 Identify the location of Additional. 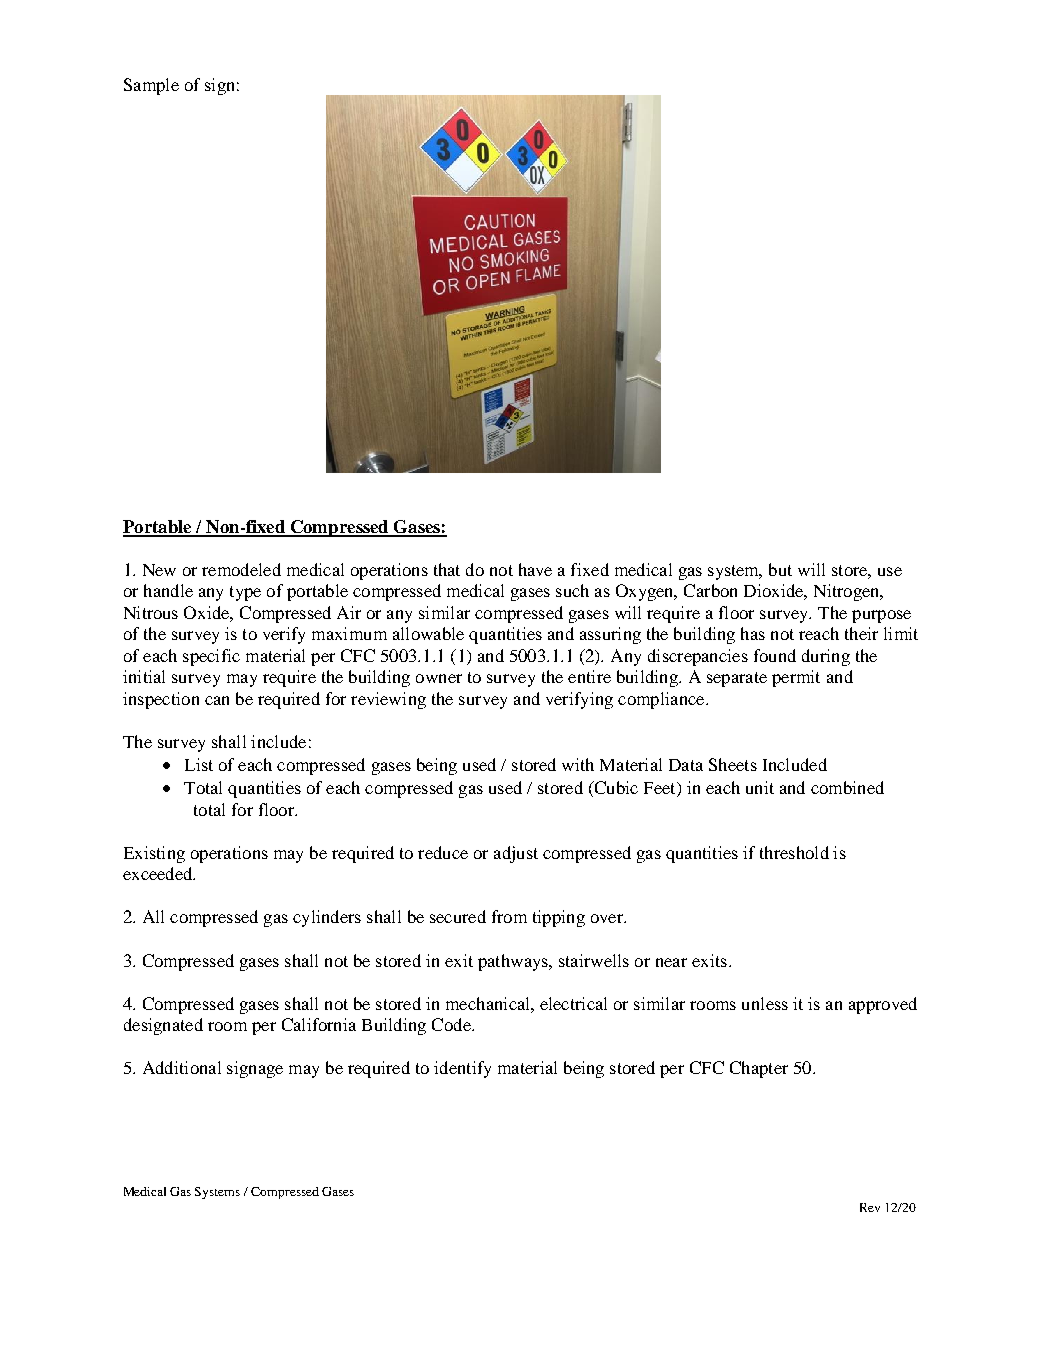
(182, 1067).
